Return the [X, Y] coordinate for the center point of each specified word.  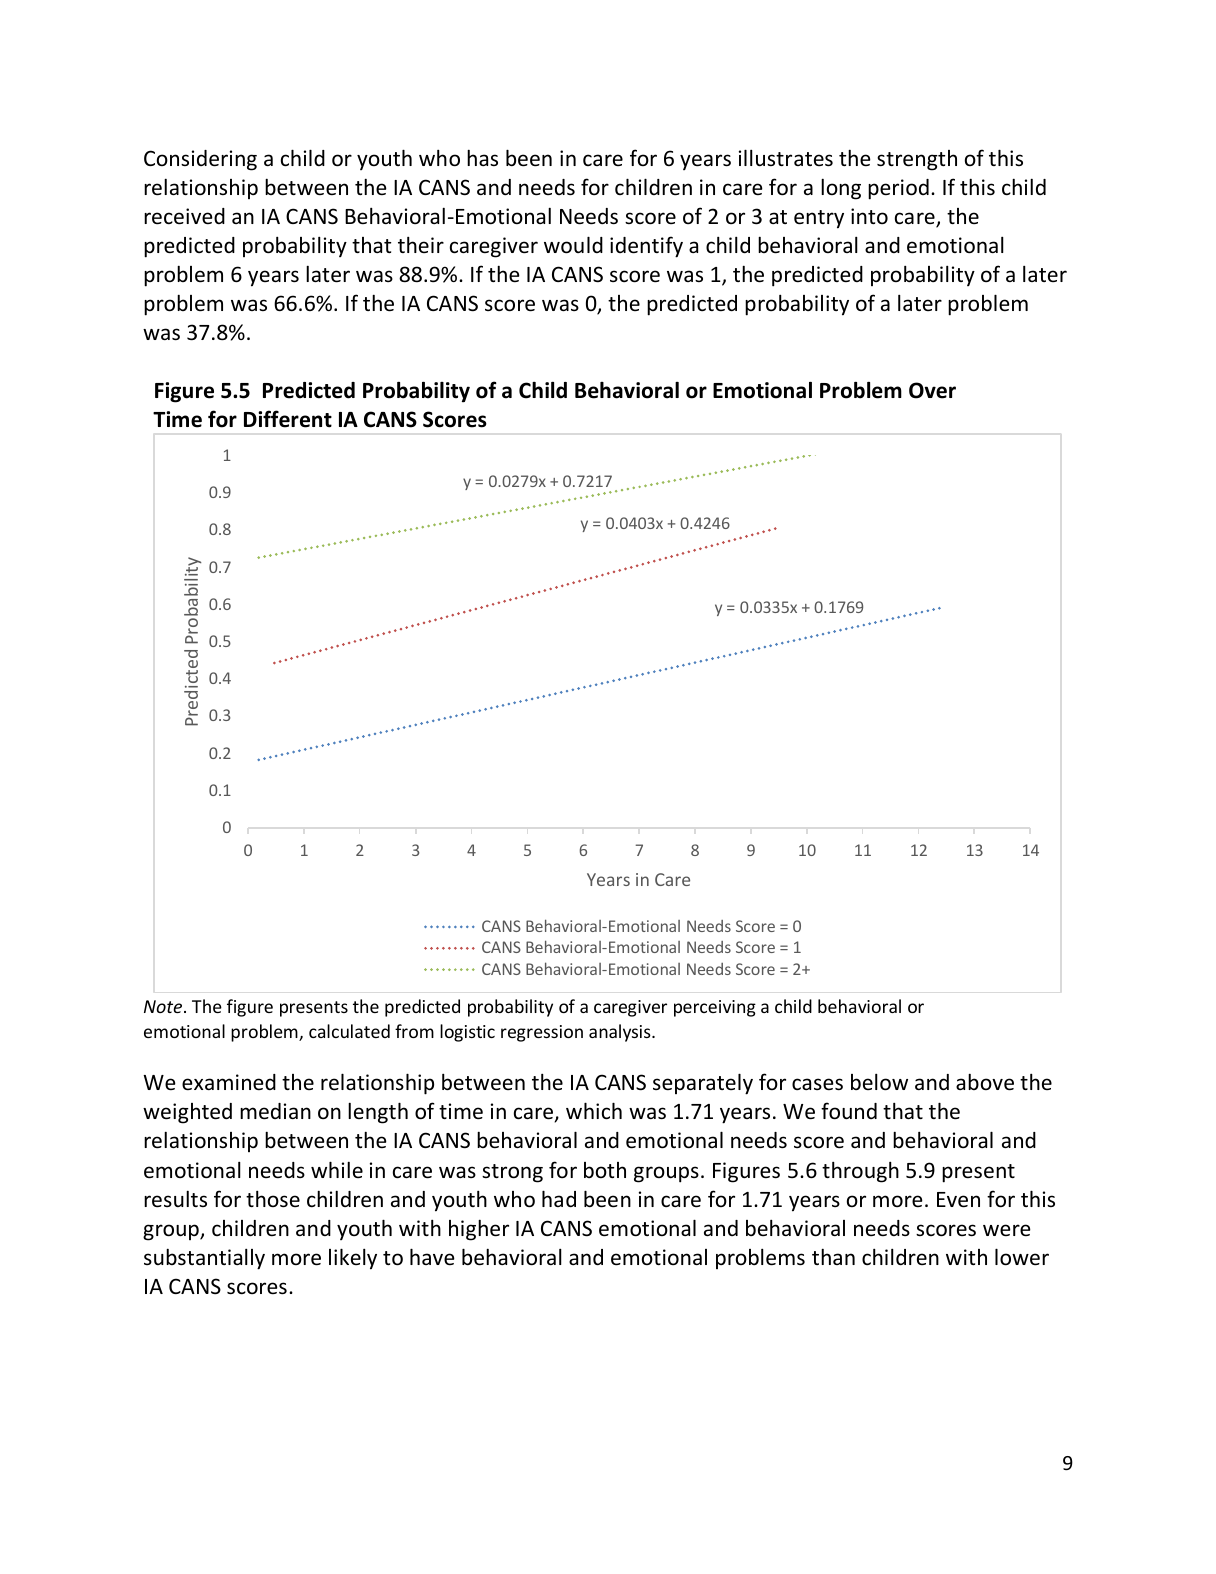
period [898, 189]
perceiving [715, 1008]
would [573, 245]
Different [288, 419]
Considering [200, 160]
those [273, 1199]
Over [932, 390]
